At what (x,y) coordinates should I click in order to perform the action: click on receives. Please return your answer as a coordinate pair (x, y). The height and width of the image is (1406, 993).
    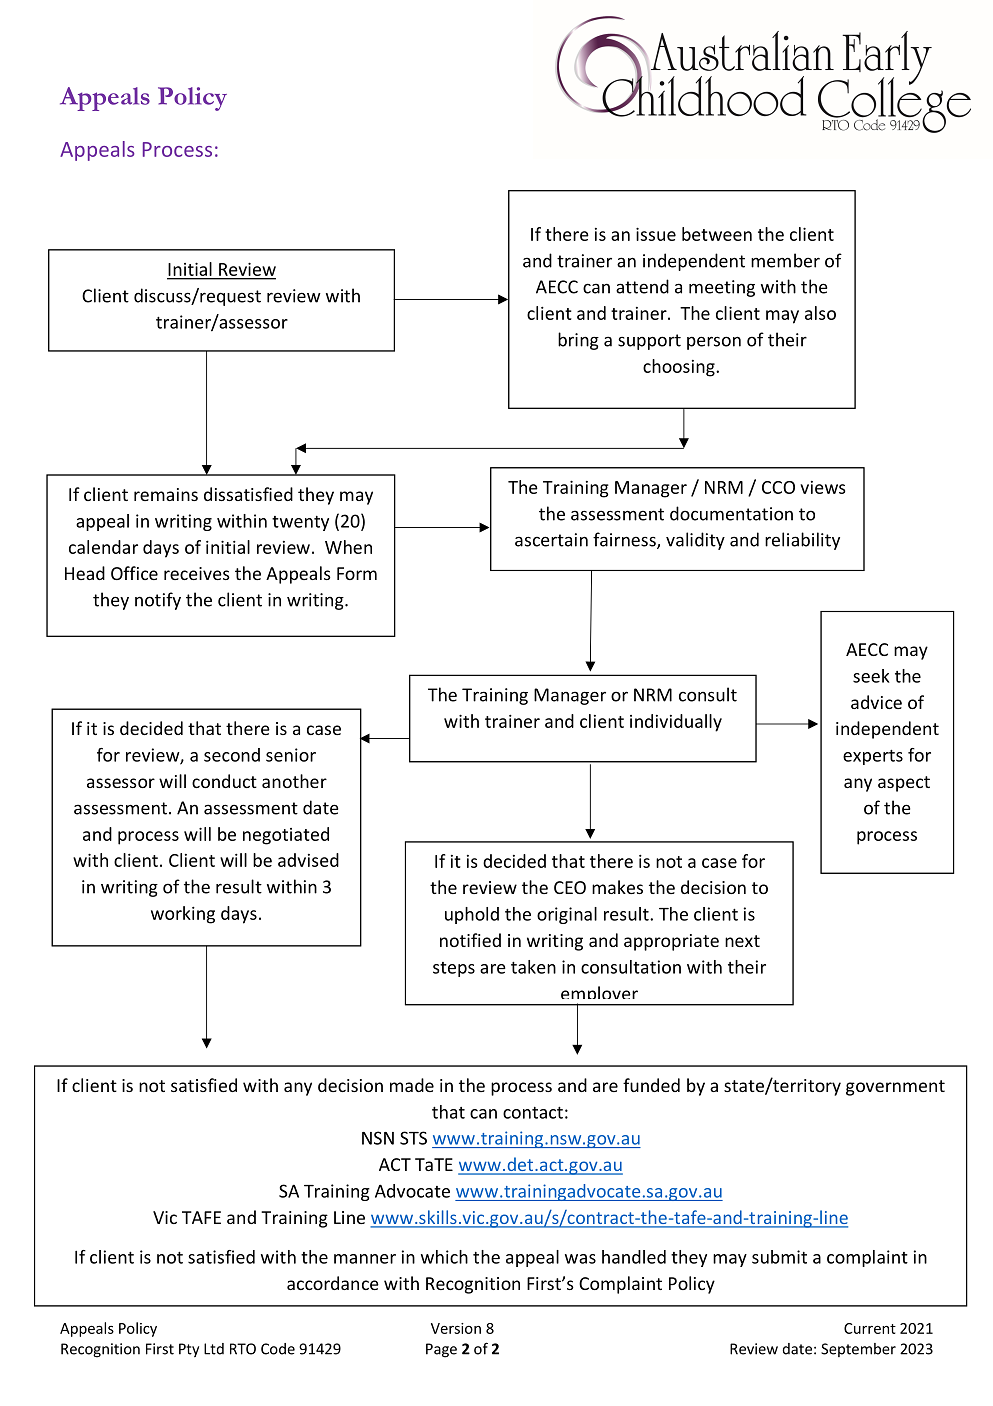
    Looking at the image, I should click on (197, 573).
